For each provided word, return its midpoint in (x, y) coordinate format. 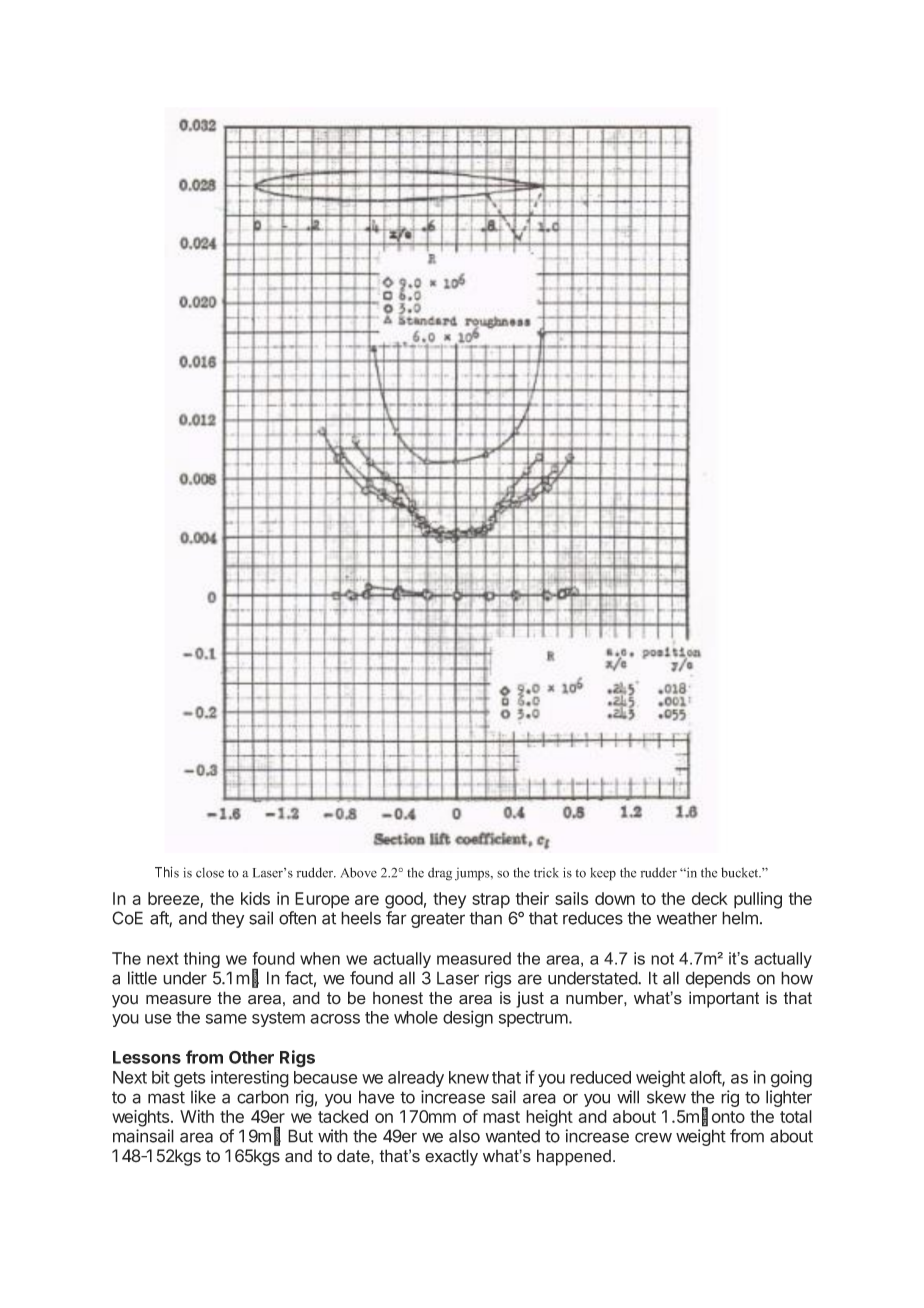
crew (653, 1137)
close (210, 872)
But (300, 1136)
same (226, 1019)
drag (440, 874)
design (468, 1019)
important (724, 999)
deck (710, 898)
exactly (451, 1157)
